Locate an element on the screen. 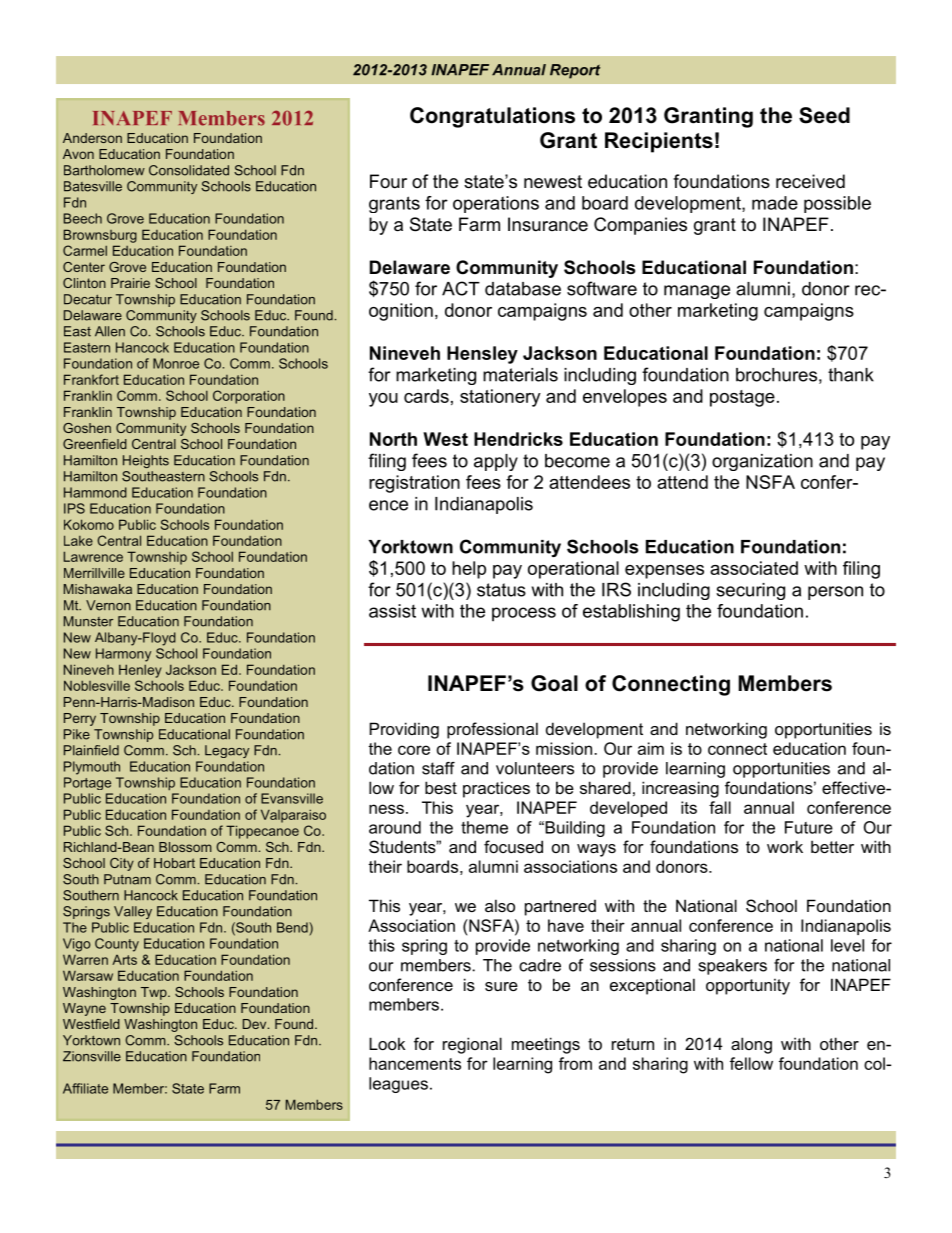 This screenshot has width=952, height=1233. associated is located at coordinates (754, 568).
